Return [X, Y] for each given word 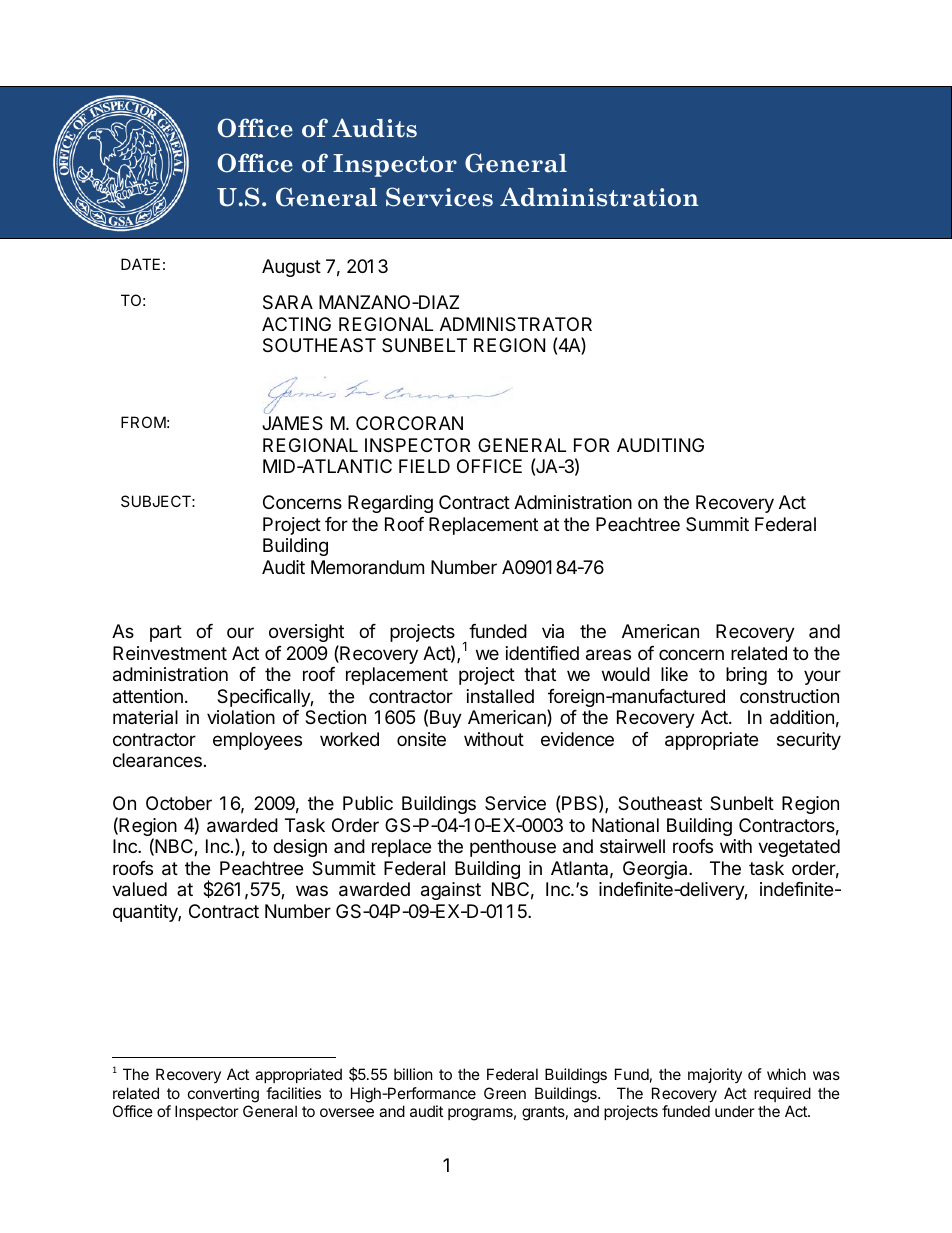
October [179, 803]
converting [223, 1095]
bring [746, 676]
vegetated [799, 848]
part [166, 633]
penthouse [513, 848]
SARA [288, 302]
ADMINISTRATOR [516, 324]
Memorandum [367, 567]
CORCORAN [409, 423]
